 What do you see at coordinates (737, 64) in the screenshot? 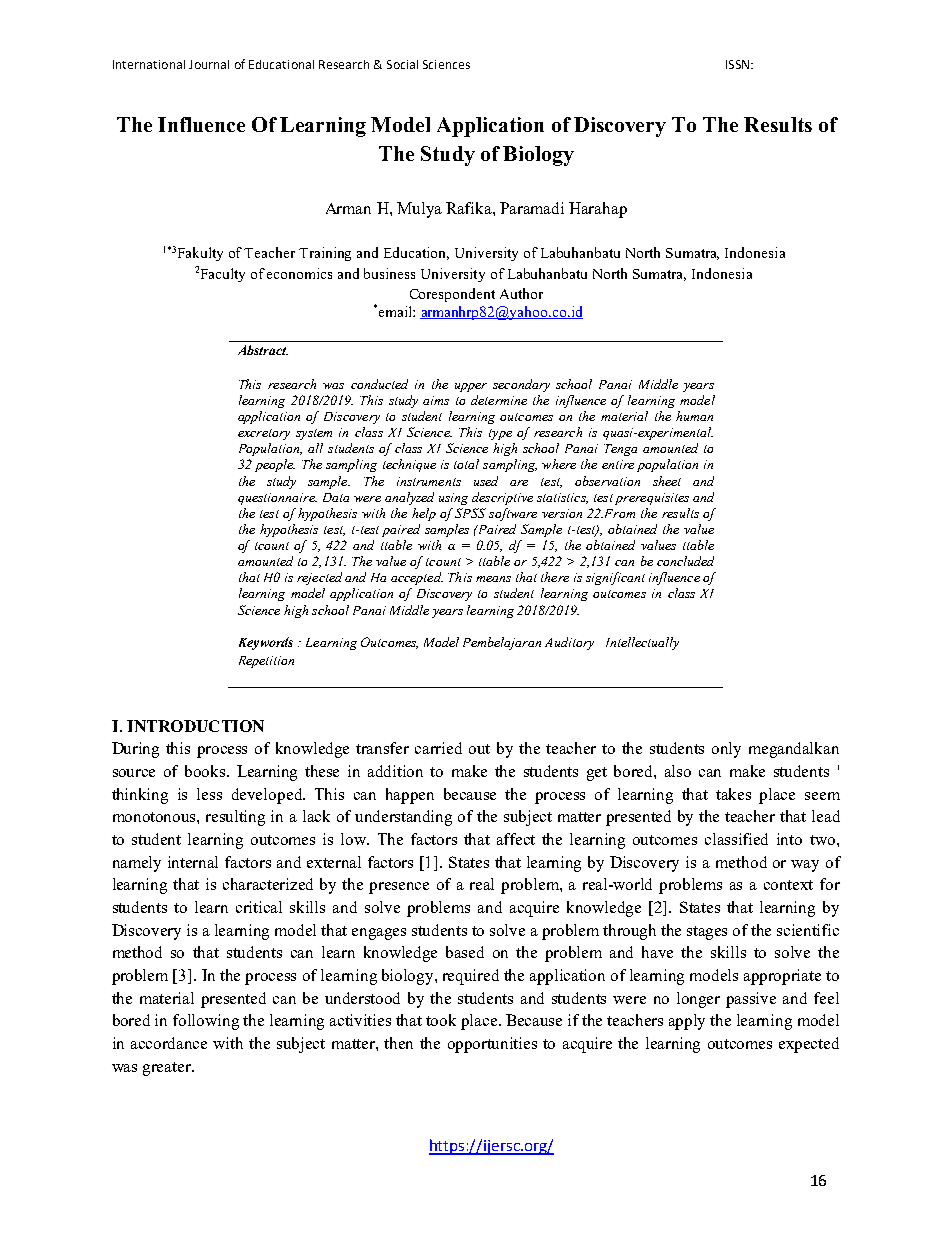
I see `ISSN` at bounding box center [737, 64].
